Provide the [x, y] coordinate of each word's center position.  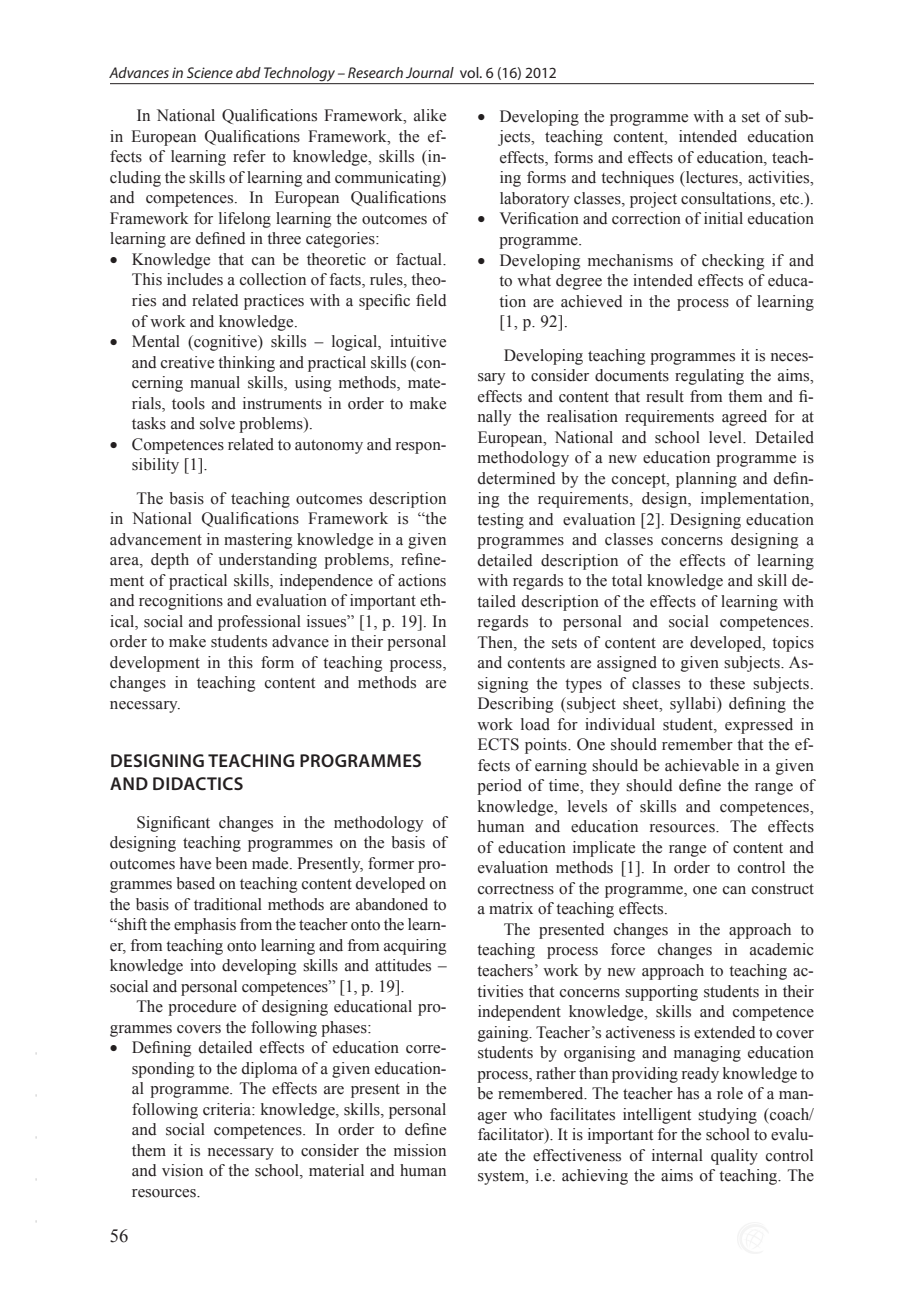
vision [182, 1170]
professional [259, 623]
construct [783, 889]
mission [420, 1150]
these [727, 683]
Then [496, 643]
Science [210, 72]
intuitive [418, 341]
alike [430, 115]
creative [187, 362]
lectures [712, 178]
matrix [511, 908]
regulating [709, 377]
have [195, 863]
